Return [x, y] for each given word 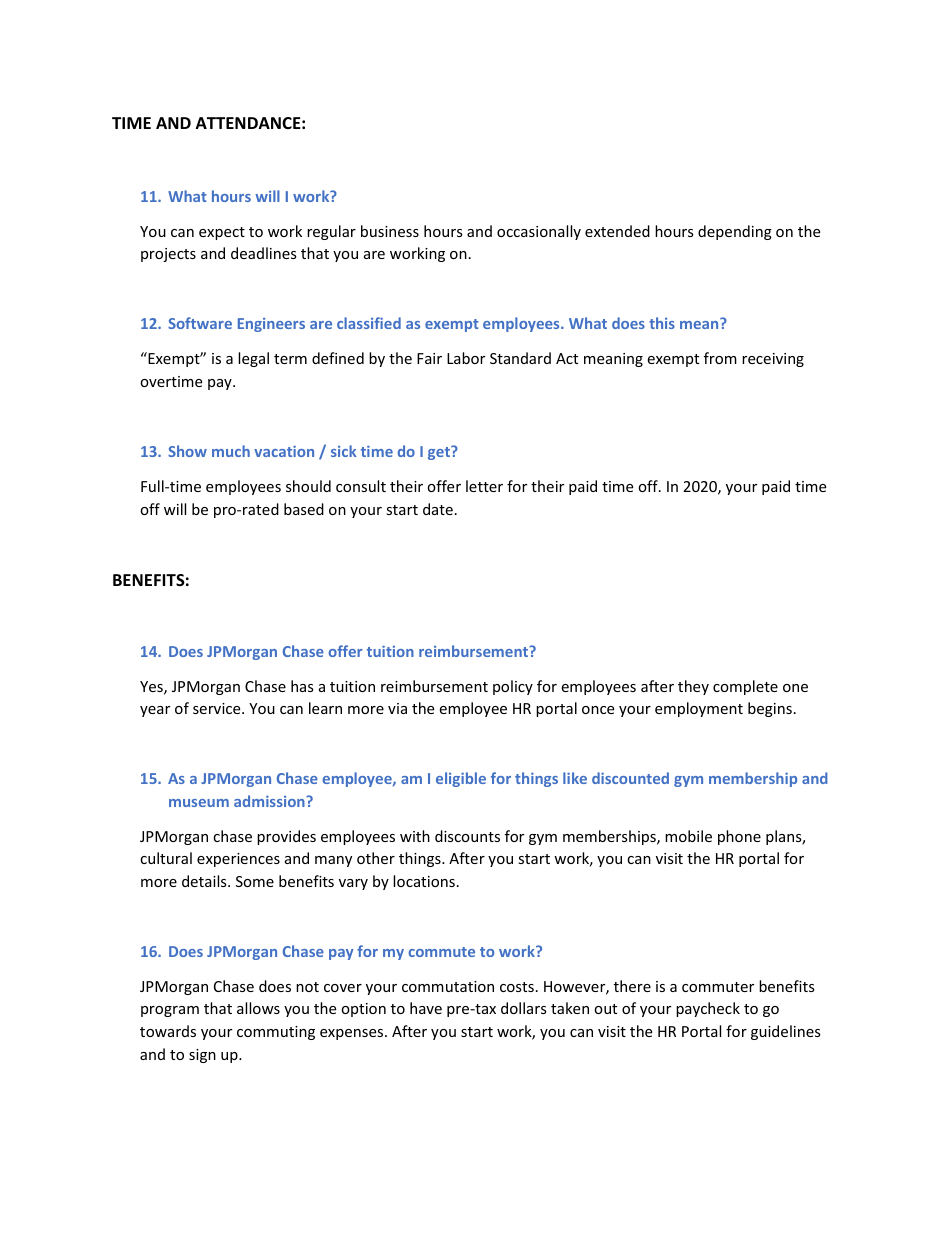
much [231, 451]
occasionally [539, 232]
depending [735, 232]
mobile [688, 836]
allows [258, 1008]
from [720, 358]
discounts [467, 836]
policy [513, 687]
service [218, 708]
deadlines [264, 253]
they [693, 687]
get [440, 453]
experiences [238, 860]
